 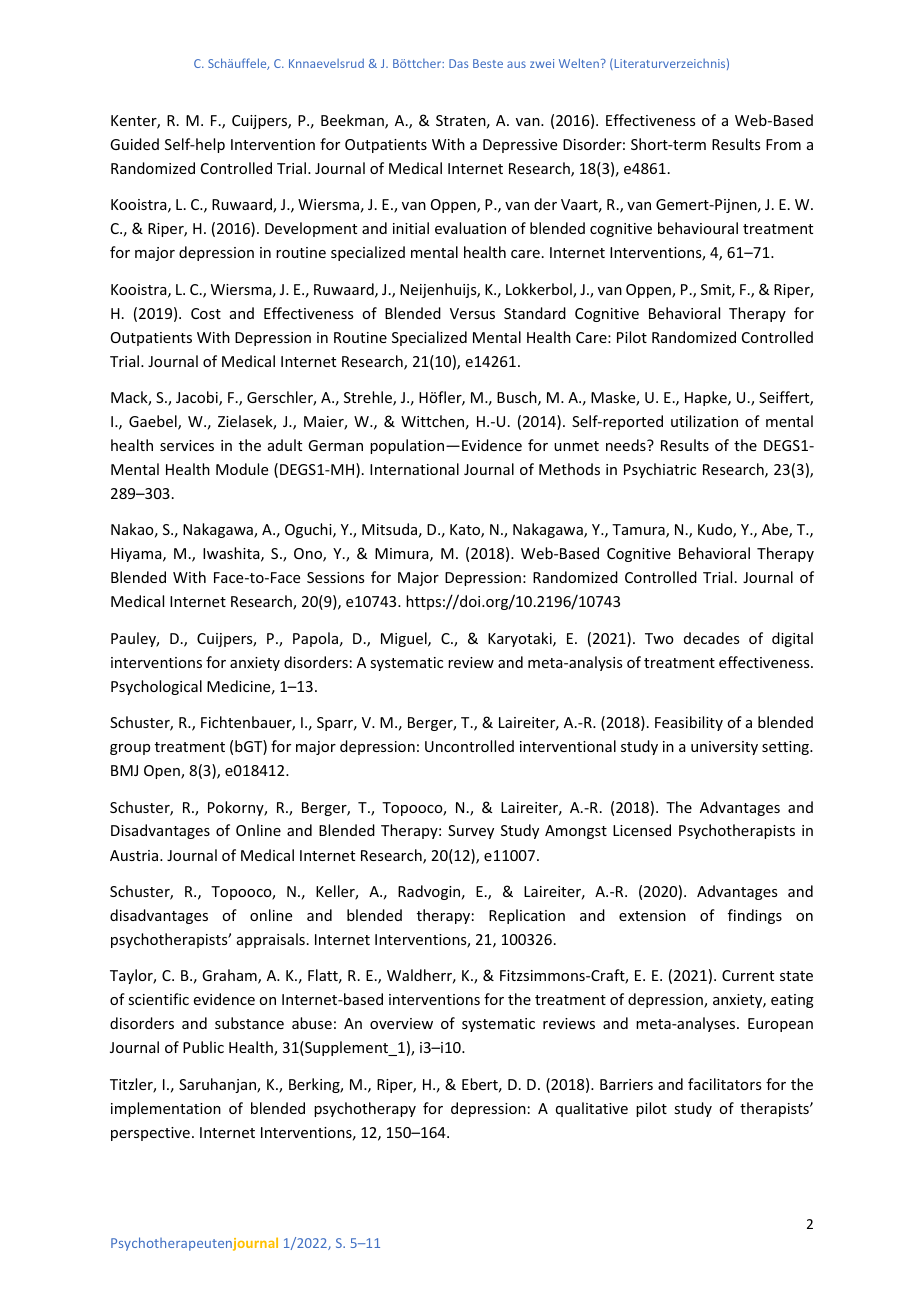 I want to click on overview, so click(x=401, y=1023).
